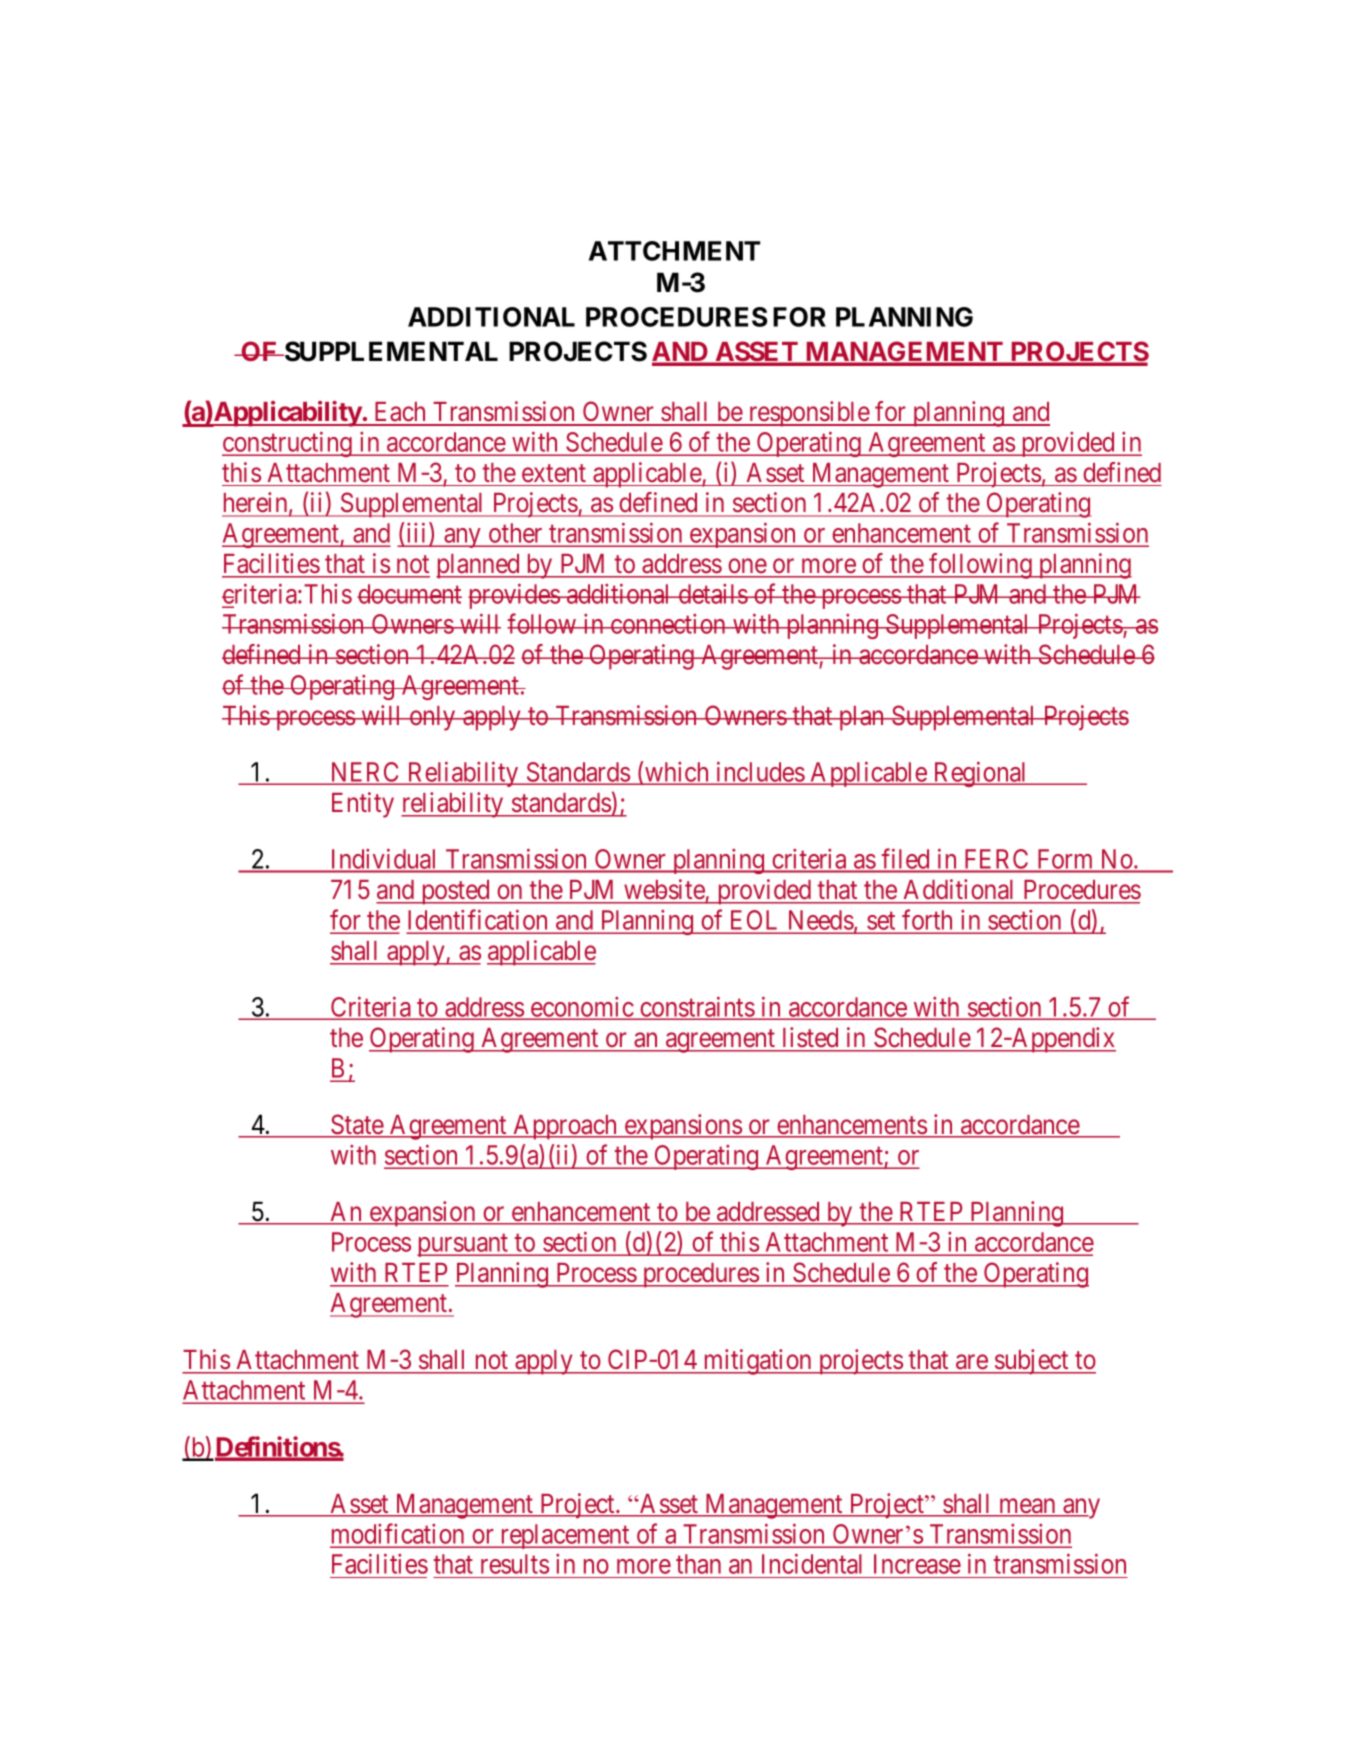 The image size is (1347, 1743). What do you see at coordinates (464, 1245) in the screenshot?
I see `pursuant` at bounding box center [464, 1245].
